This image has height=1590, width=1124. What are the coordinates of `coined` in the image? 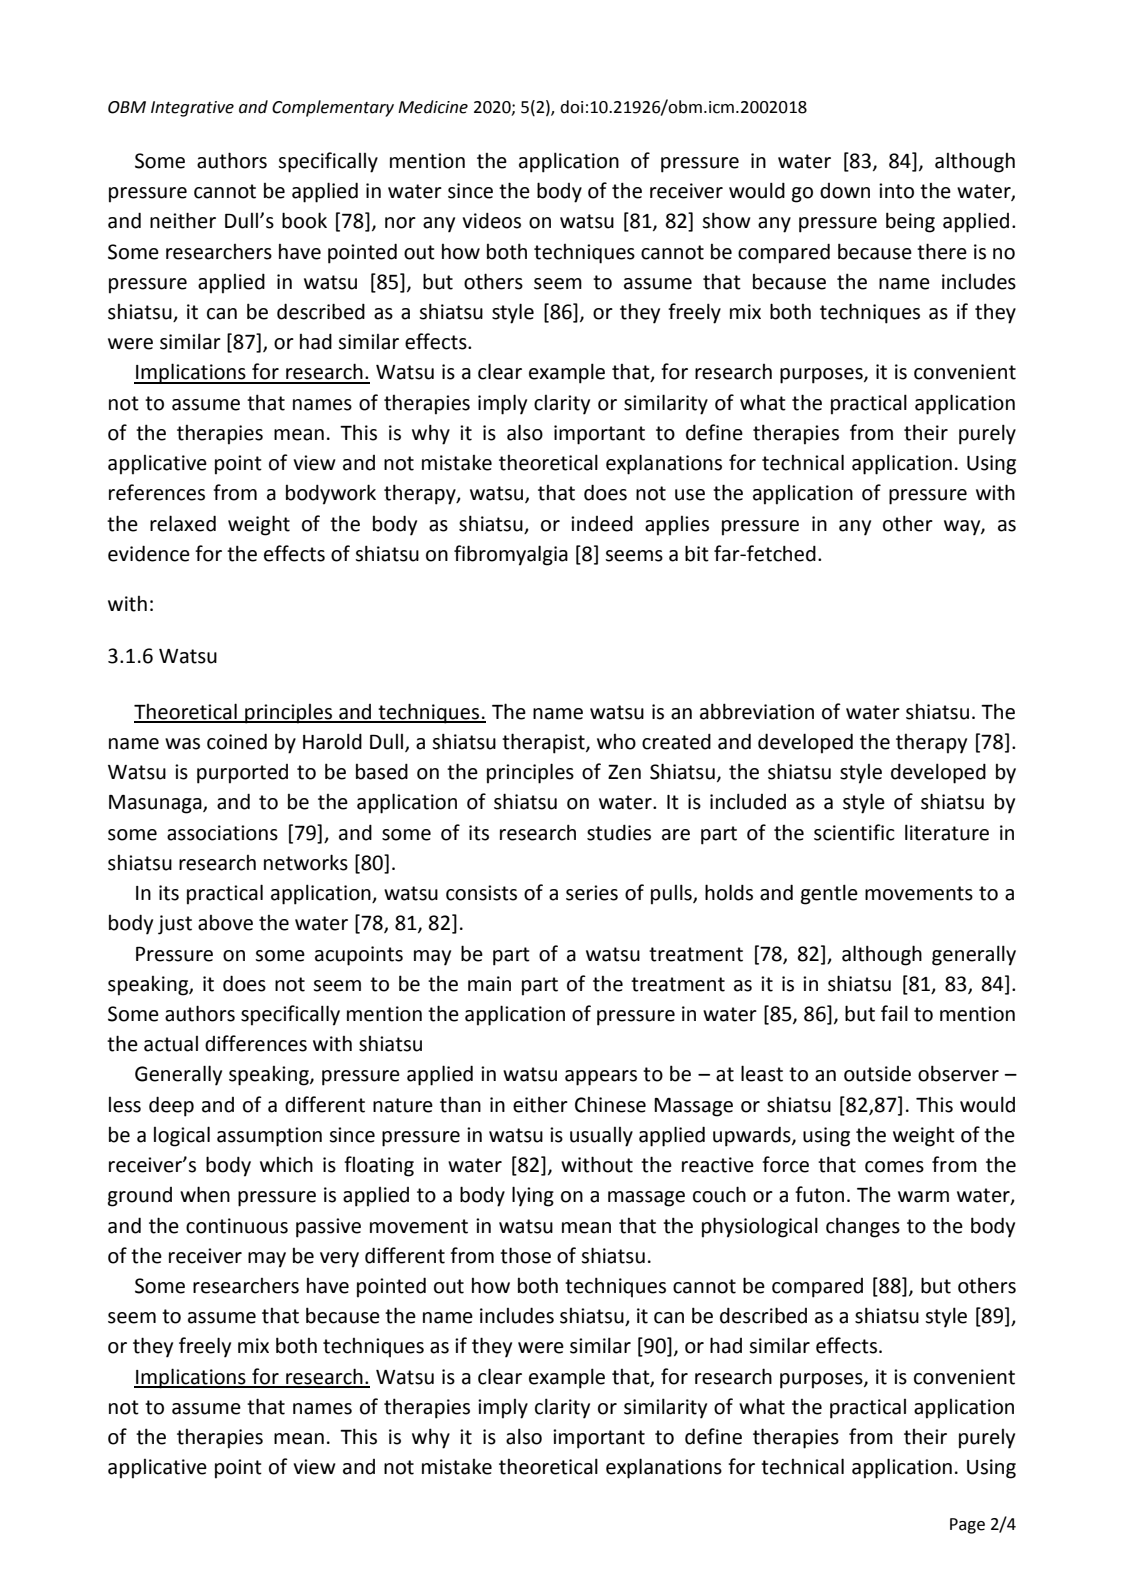 It's located at (237, 741).
